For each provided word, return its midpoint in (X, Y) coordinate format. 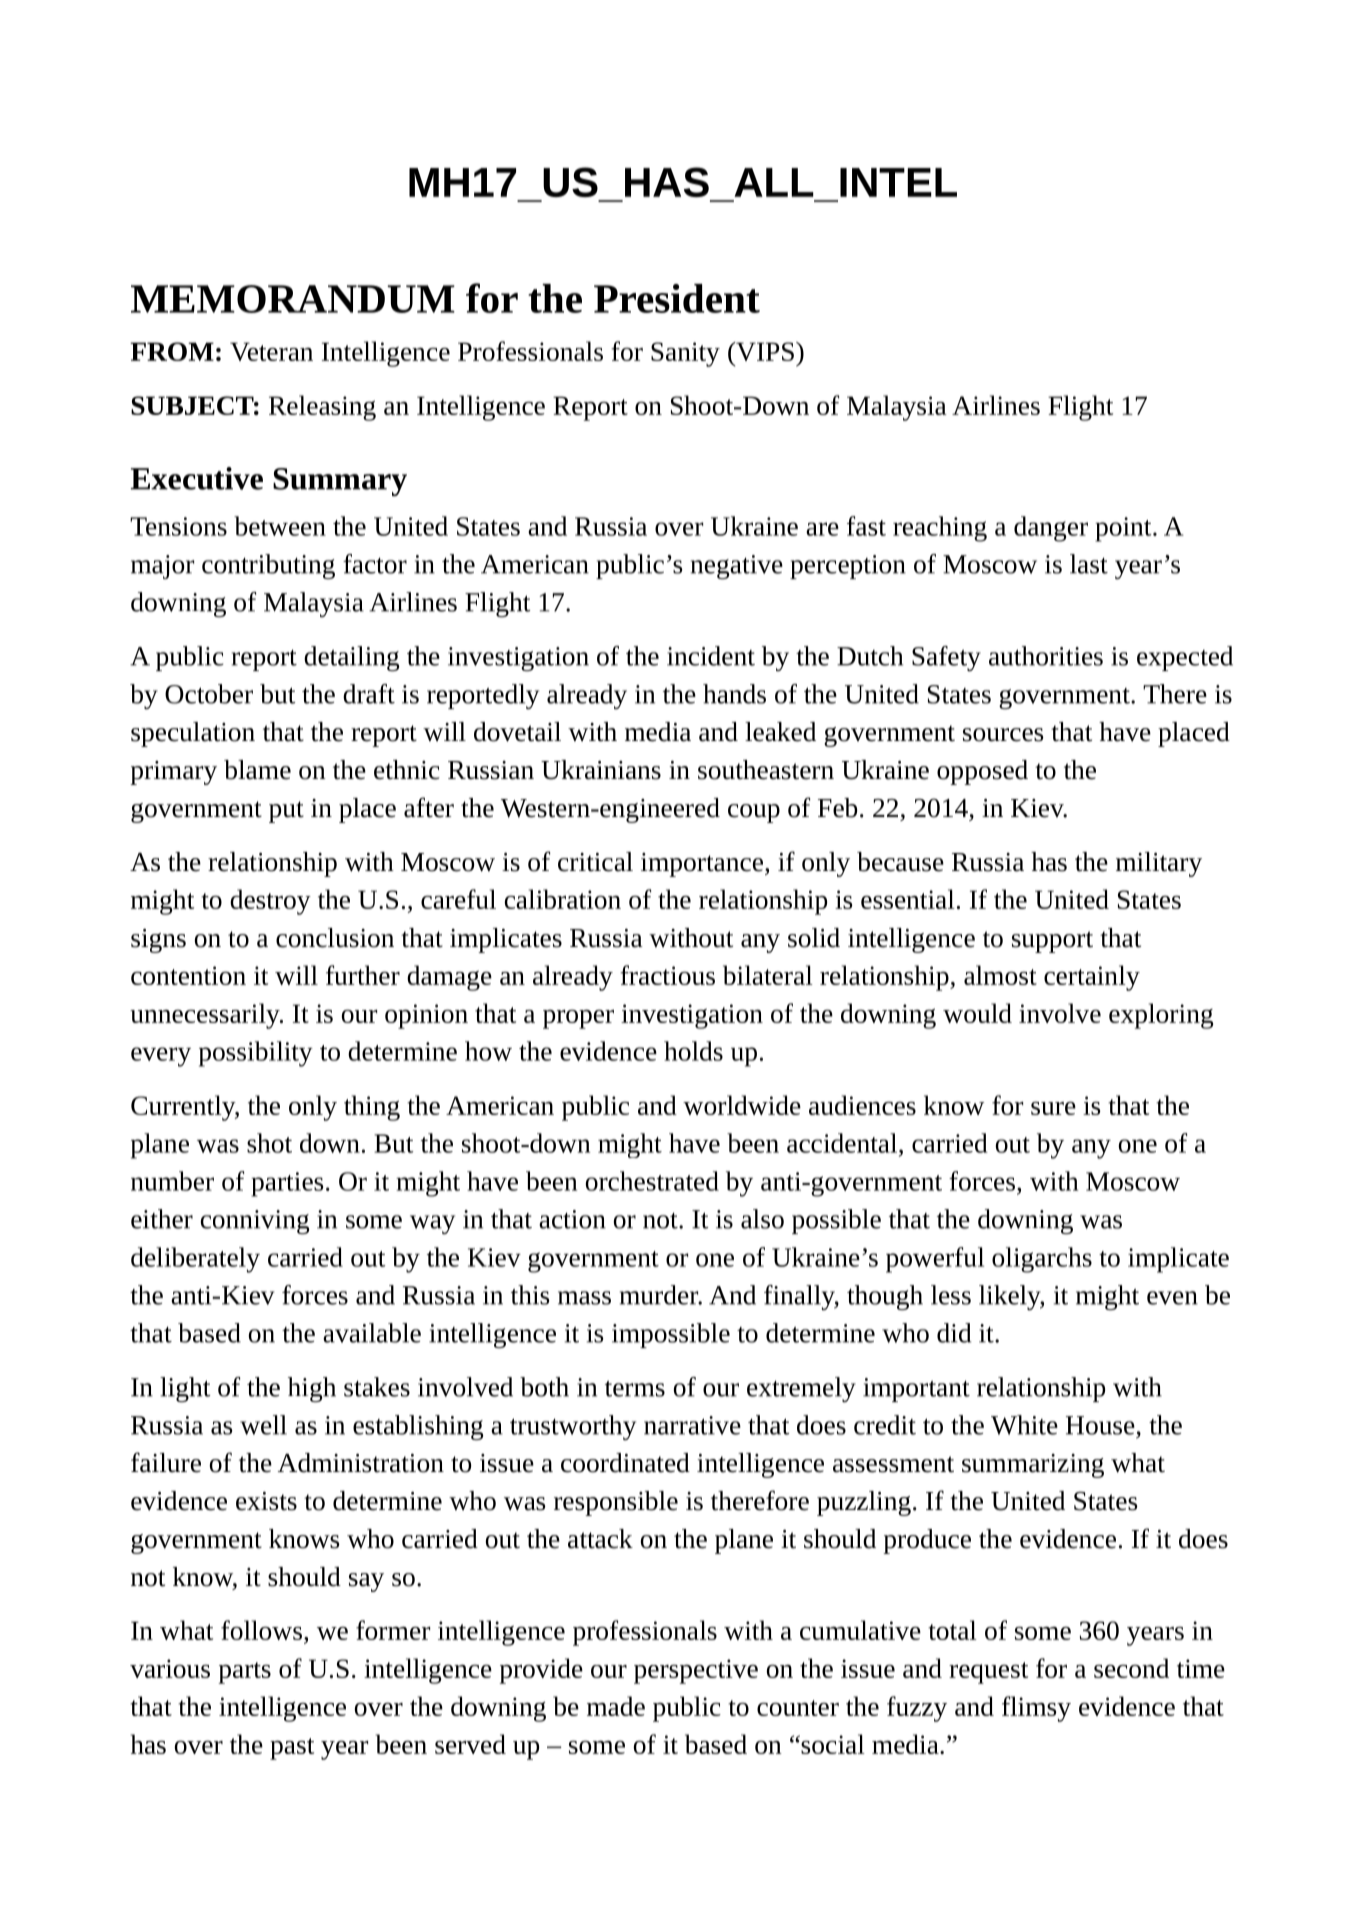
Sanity (685, 354)
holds (693, 1051)
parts (245, 1673)
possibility (256, 1054)
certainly (1092, 978)
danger (1051, 529)
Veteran (271, 351)
